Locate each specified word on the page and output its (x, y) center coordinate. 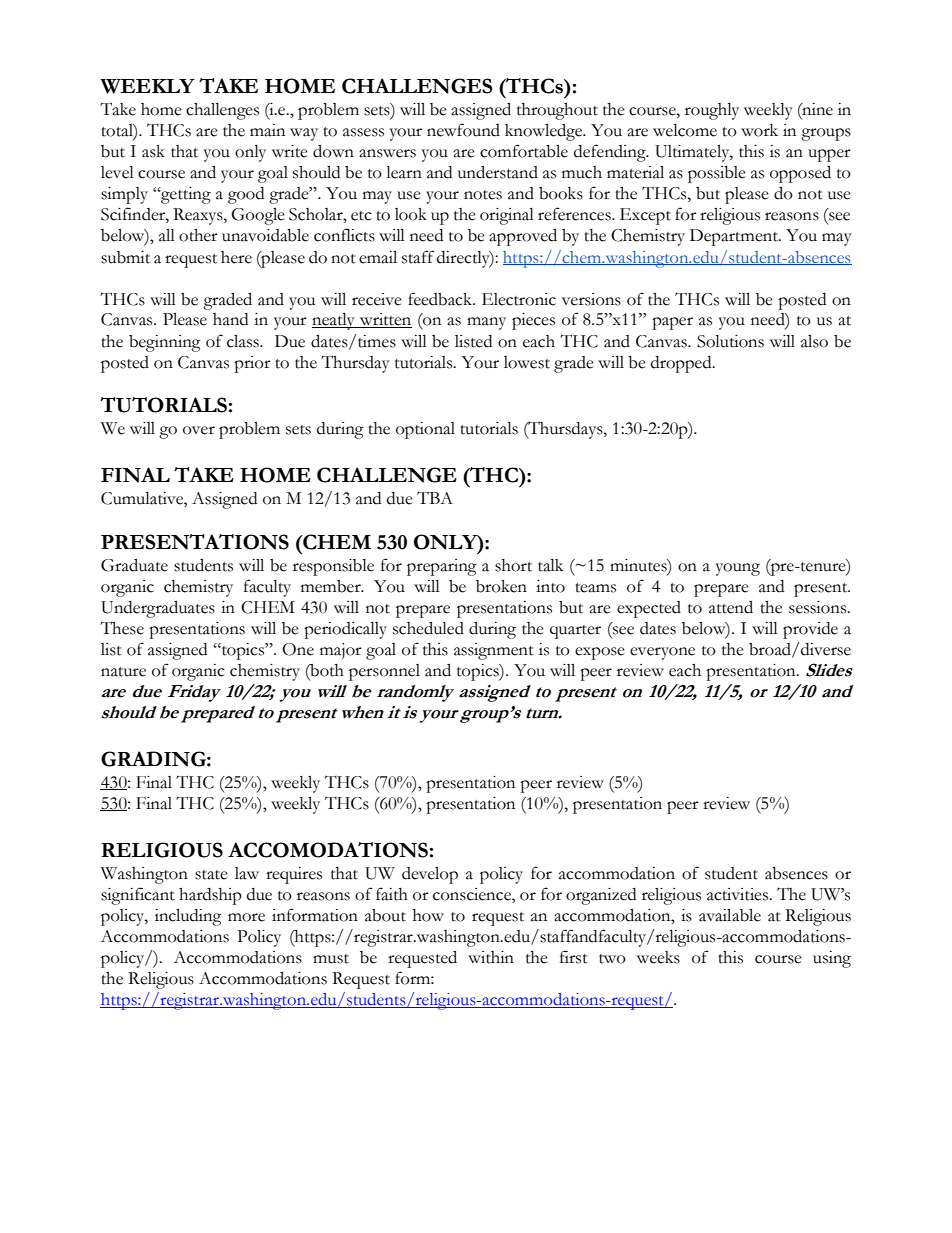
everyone (662, 653)
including (188, 917)
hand (230, 319)
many (486, 323)
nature (123, 672)
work (759, 130)
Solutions (730, 341)
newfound (463, 130)
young (738, 569)
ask (153, 151)
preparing (442, 567)
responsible (333, 567)
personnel (384, 672)
